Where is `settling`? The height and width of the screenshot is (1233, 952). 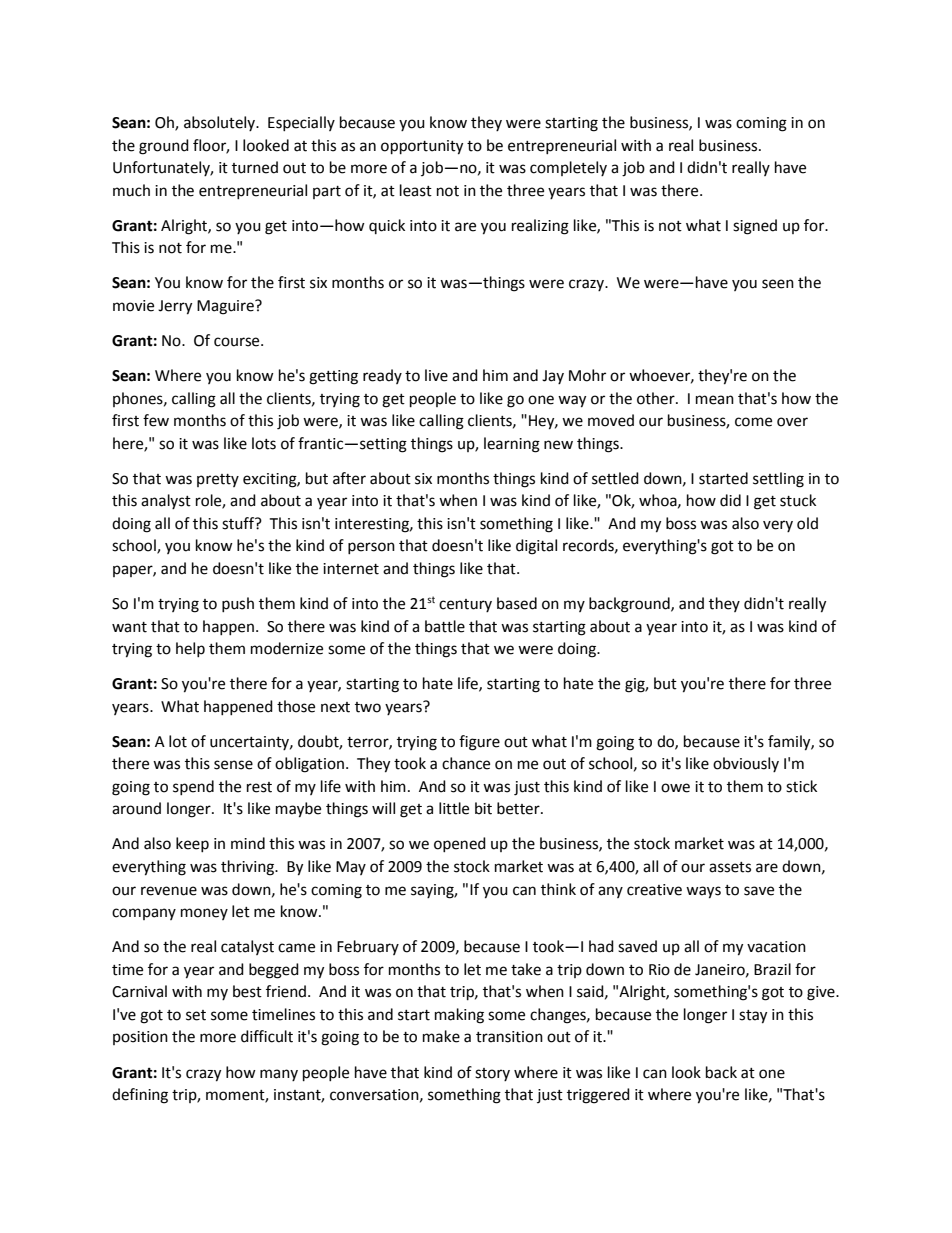
settling is located at coordinates (778, 480).
